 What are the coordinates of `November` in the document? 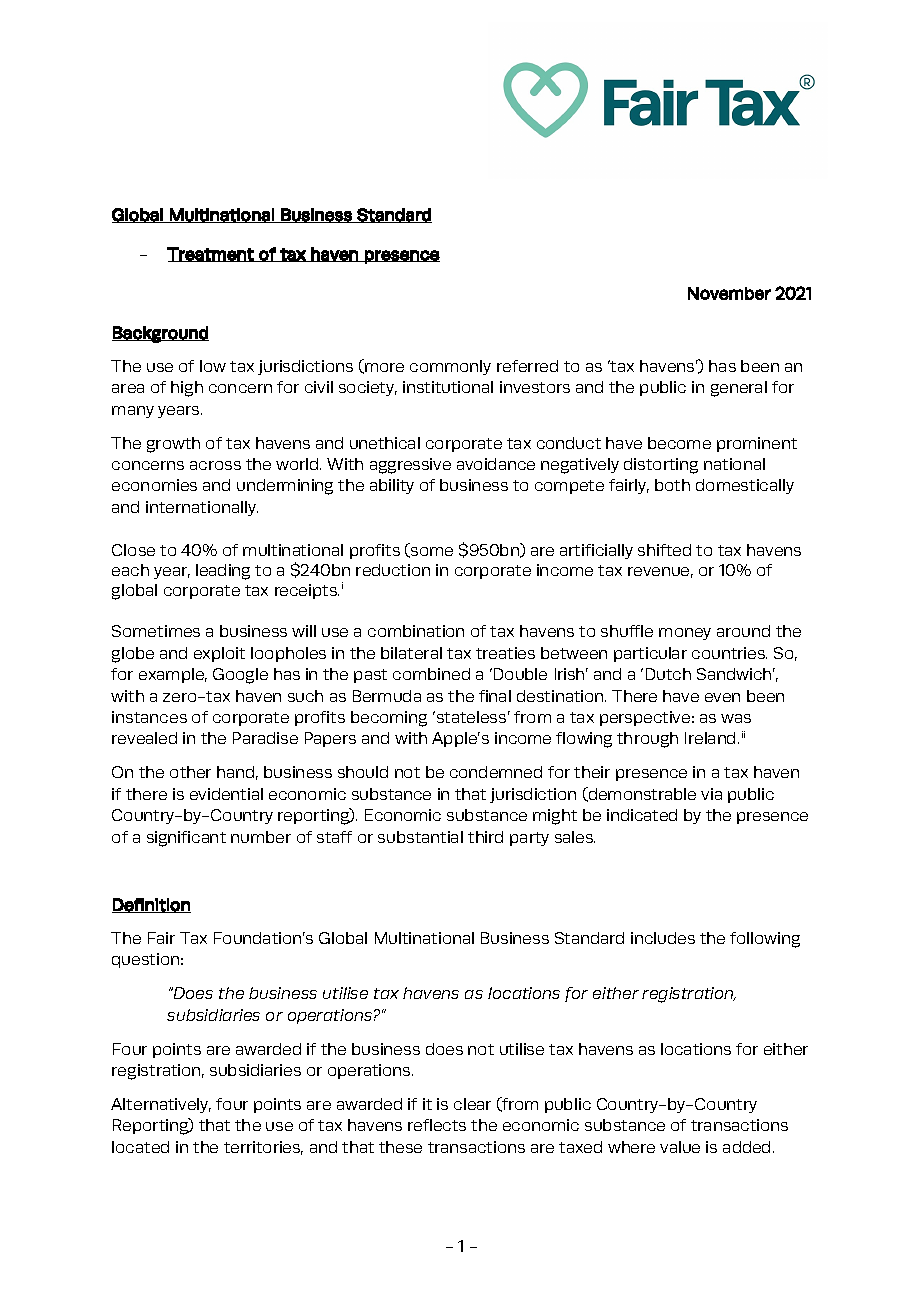 It's located at (729, 293).
